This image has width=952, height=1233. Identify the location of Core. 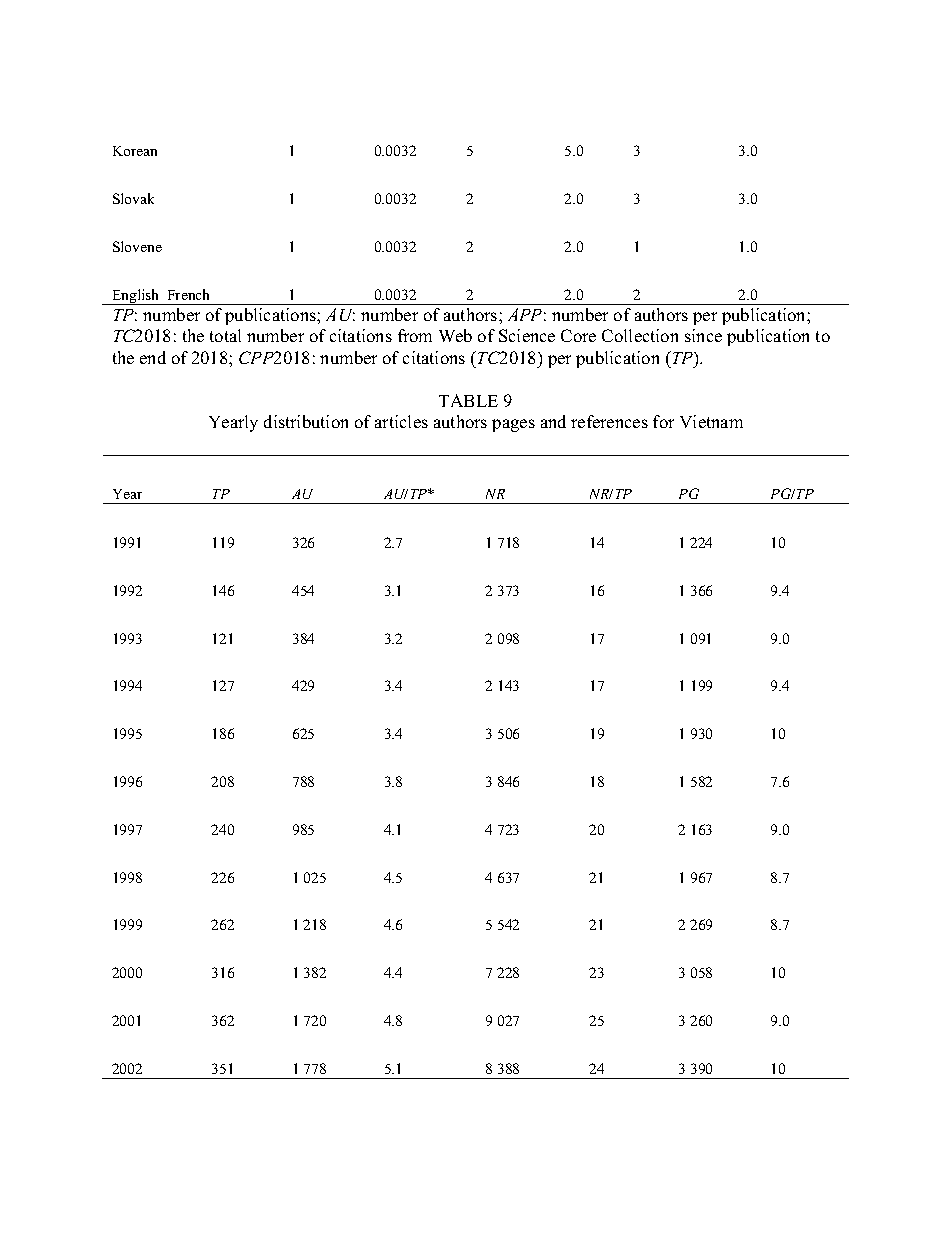
(578, 335).
